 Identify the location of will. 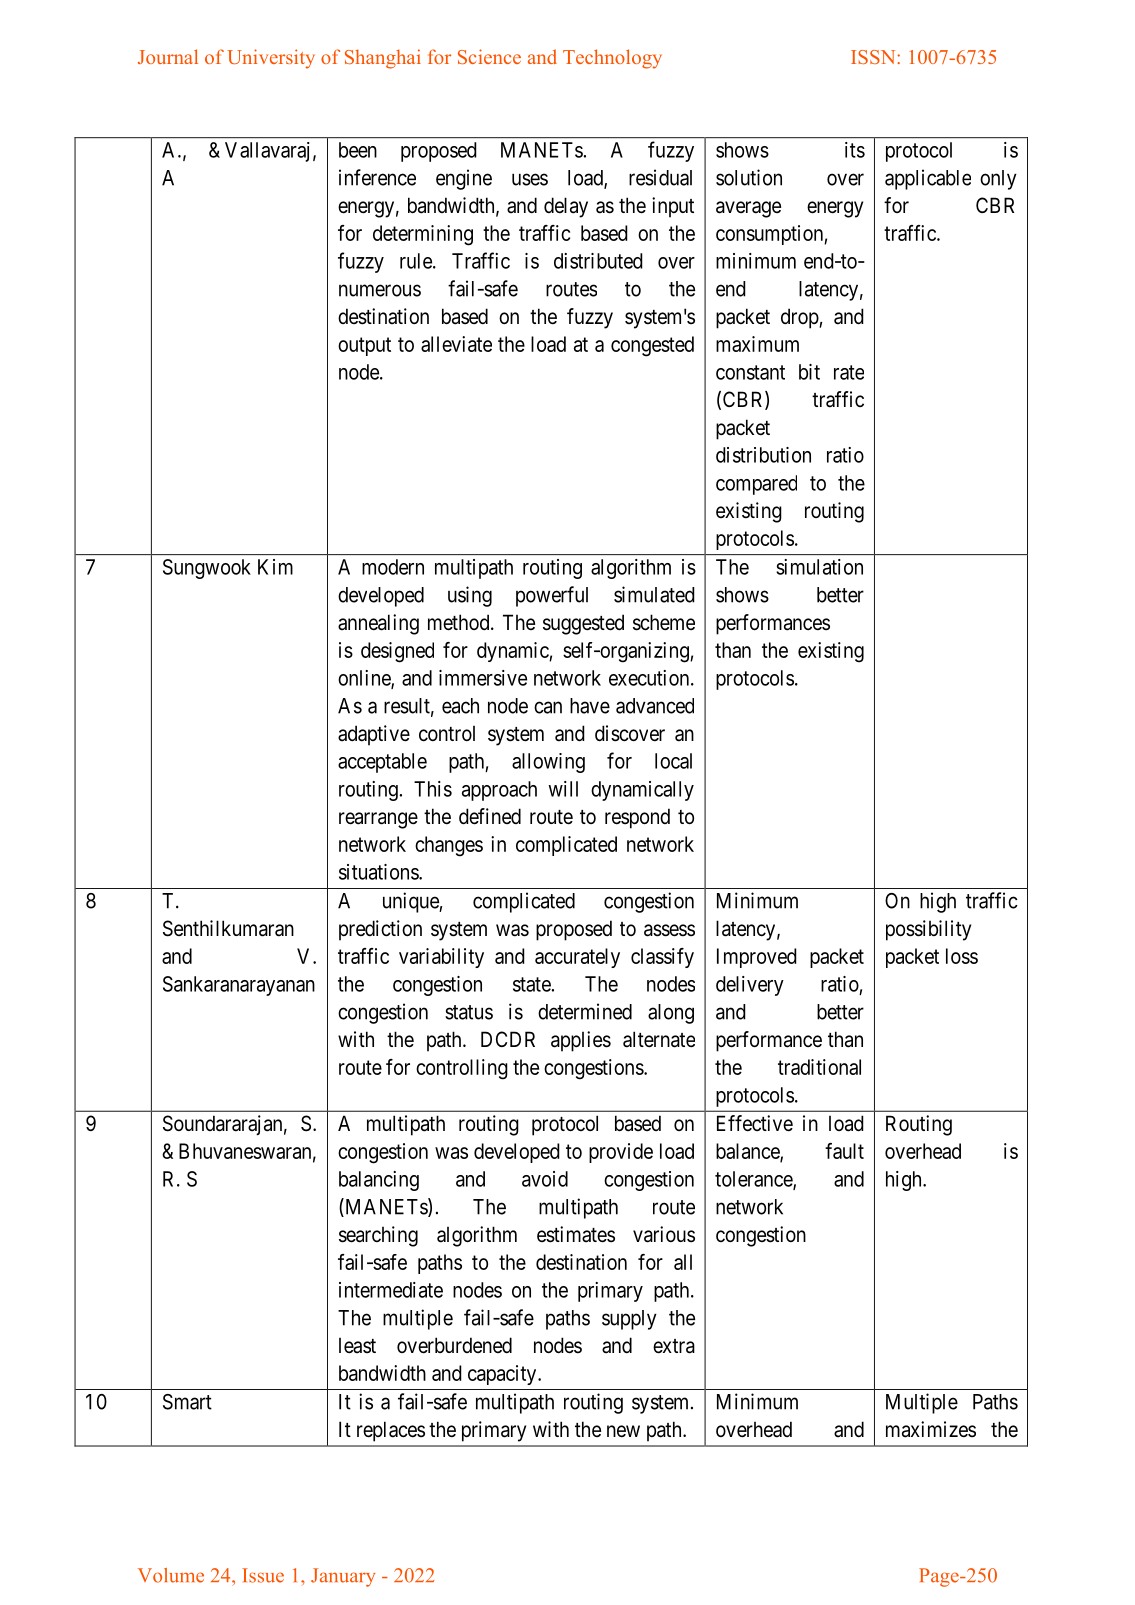
(563, 789).
